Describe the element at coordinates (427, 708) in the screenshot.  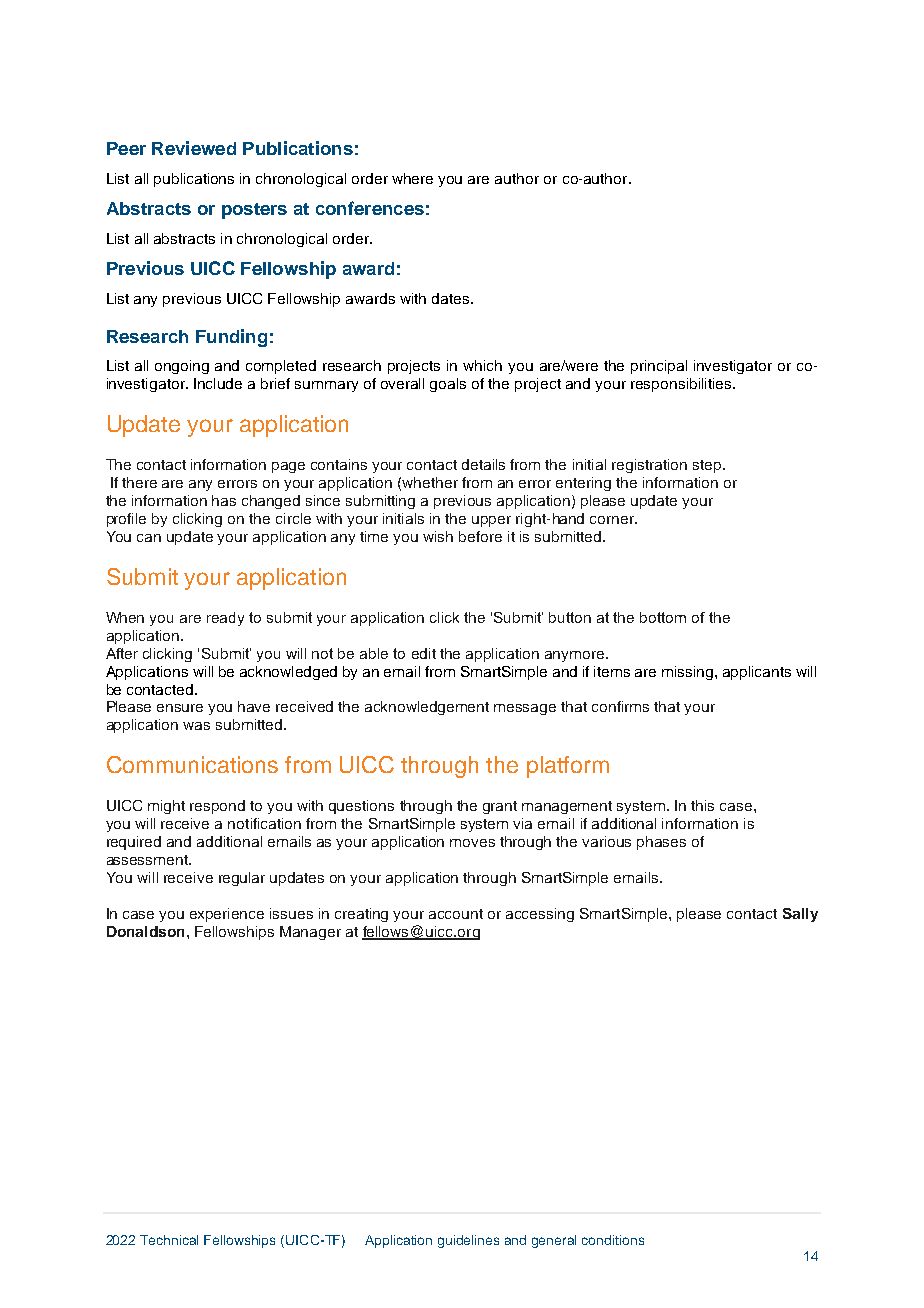
I see `acknowledgement` at that location.
